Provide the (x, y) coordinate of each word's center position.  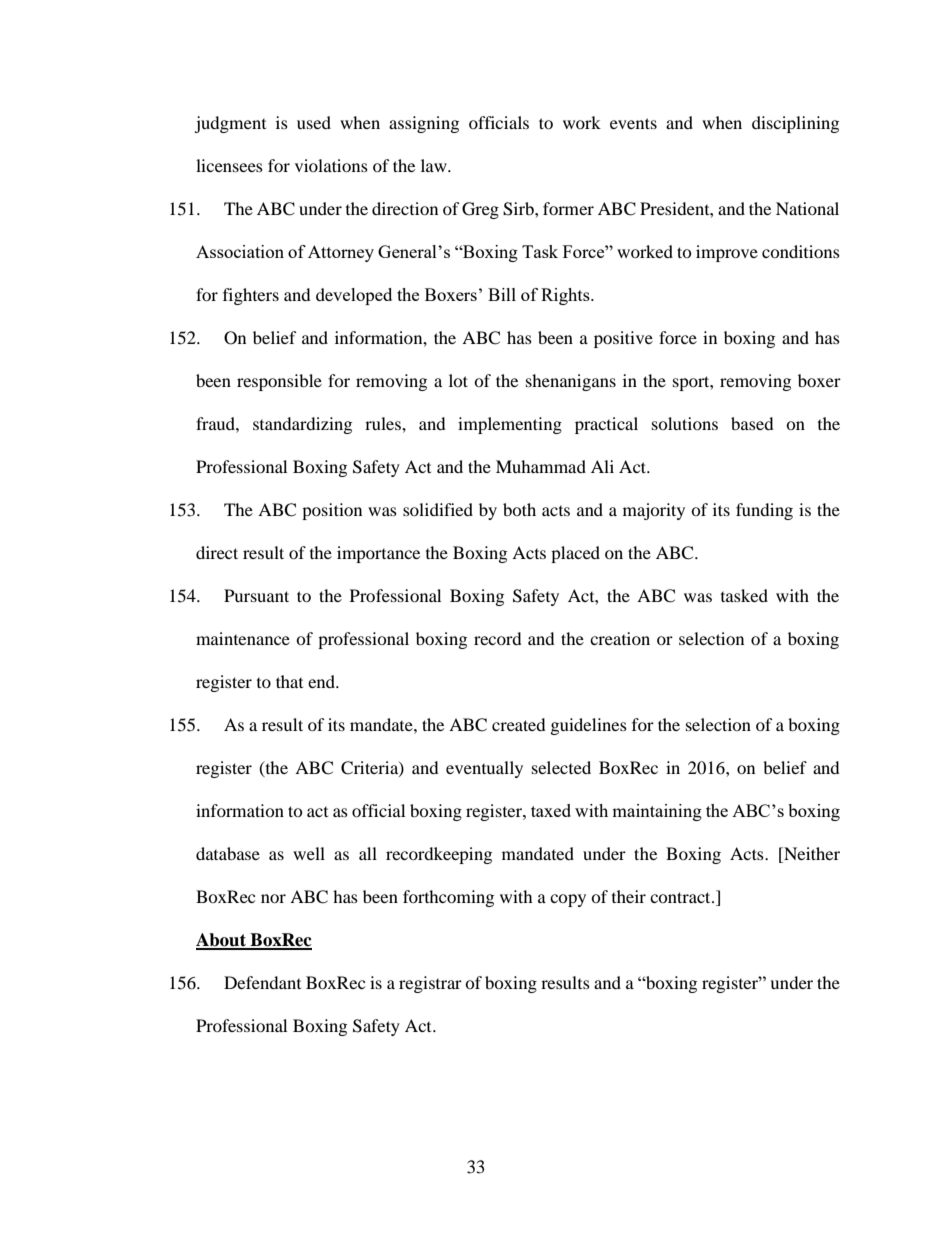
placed (575, 554)
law (435, 165)
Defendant (262, 982)
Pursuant (256, 595)
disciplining (795, 124)
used (314, 122)
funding (764, 511)
